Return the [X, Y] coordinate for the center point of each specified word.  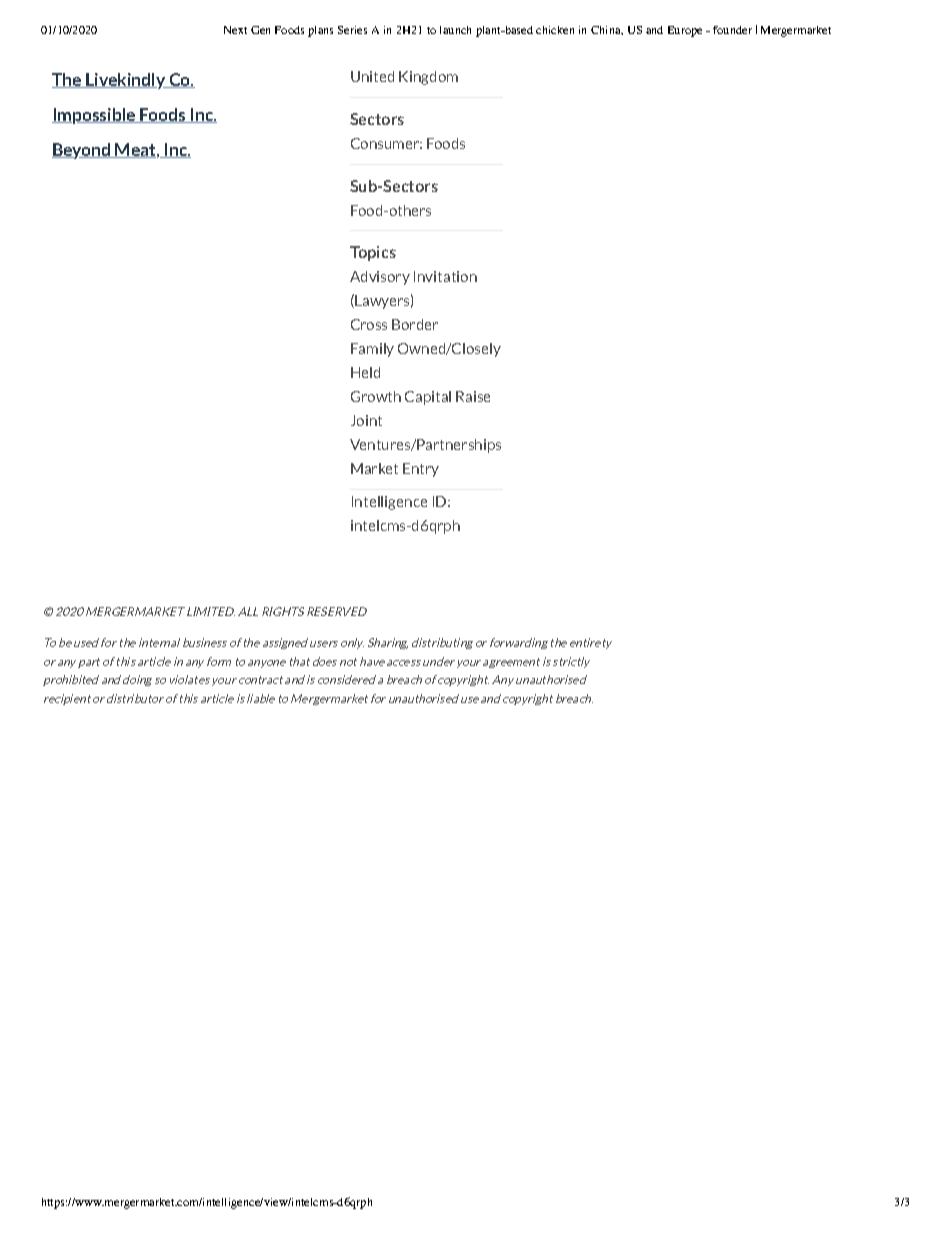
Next [235, 30]
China [607, 30]
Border [415, 324]
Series [352, 30]
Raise [473, 396]
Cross [369, 324]
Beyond [82, 151]
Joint [366, 420]
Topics [373, 253]
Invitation [445, 276]
